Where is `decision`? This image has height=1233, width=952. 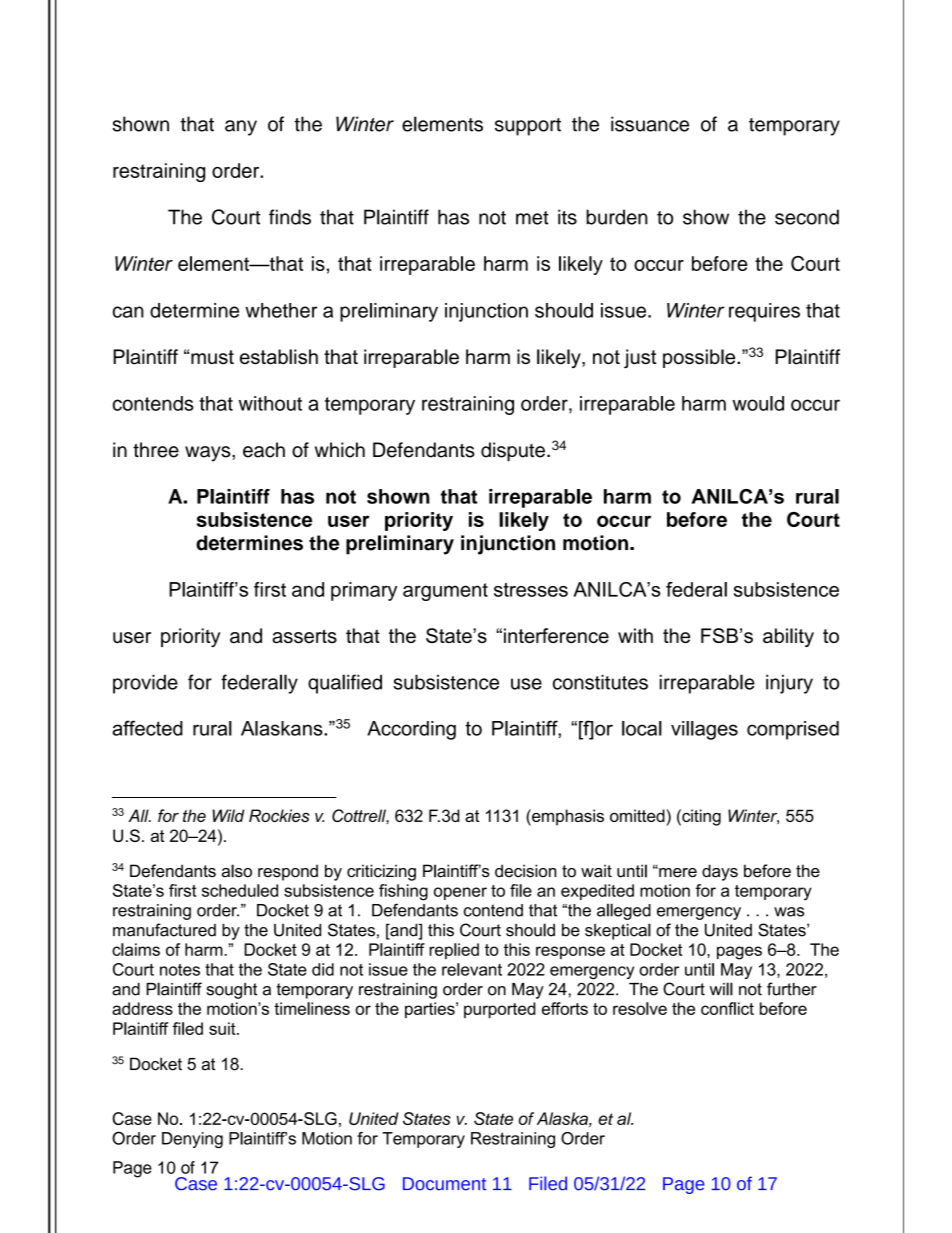
decision is located at coordinates (525, 871).
